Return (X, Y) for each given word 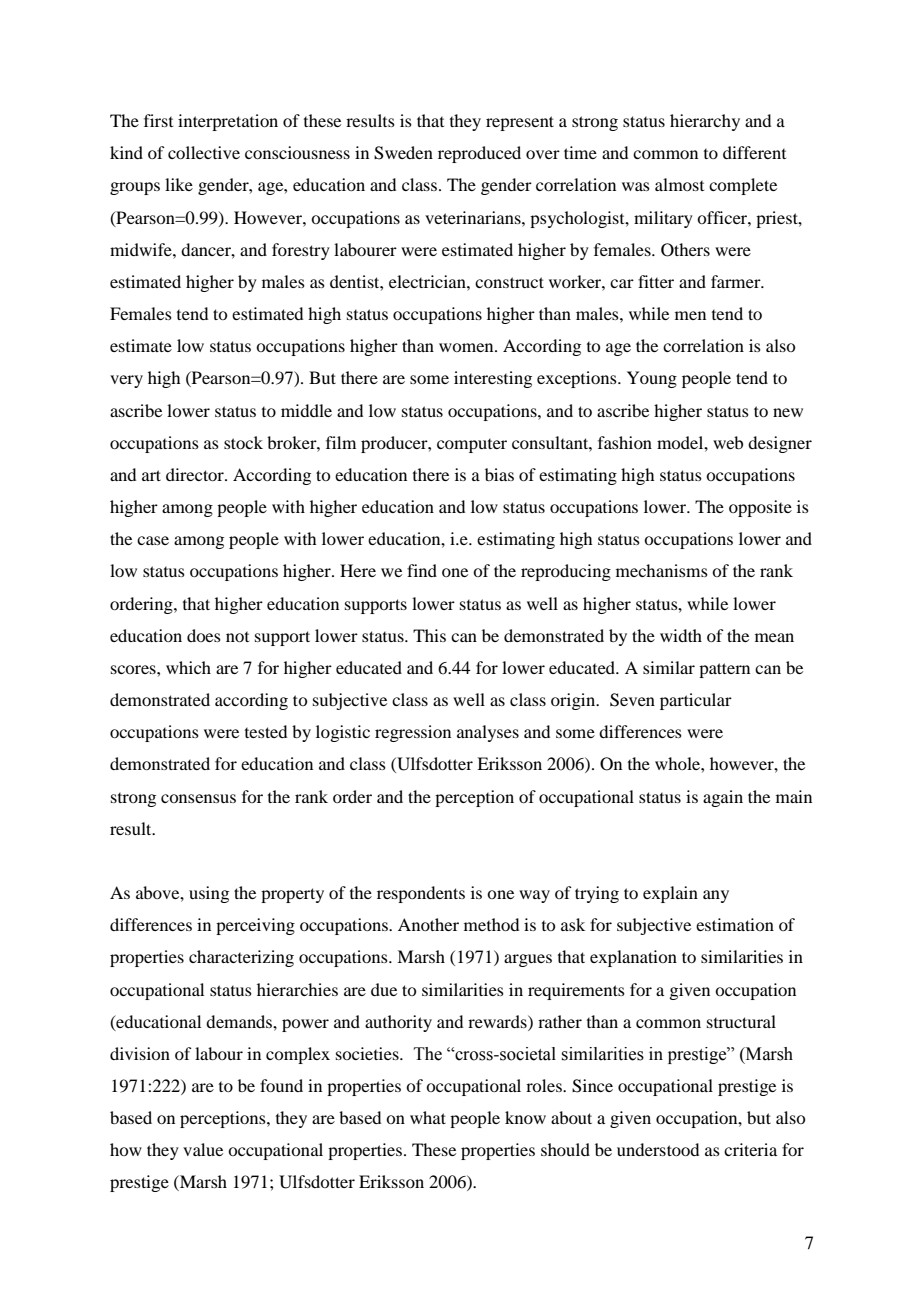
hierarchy (705, 122)
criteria (750, 1149)
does (204, 635)
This (429, 635)
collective (204, 152)
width (681, 635)
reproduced (479, 154)
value (203, 1149)
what (428, 1117)
